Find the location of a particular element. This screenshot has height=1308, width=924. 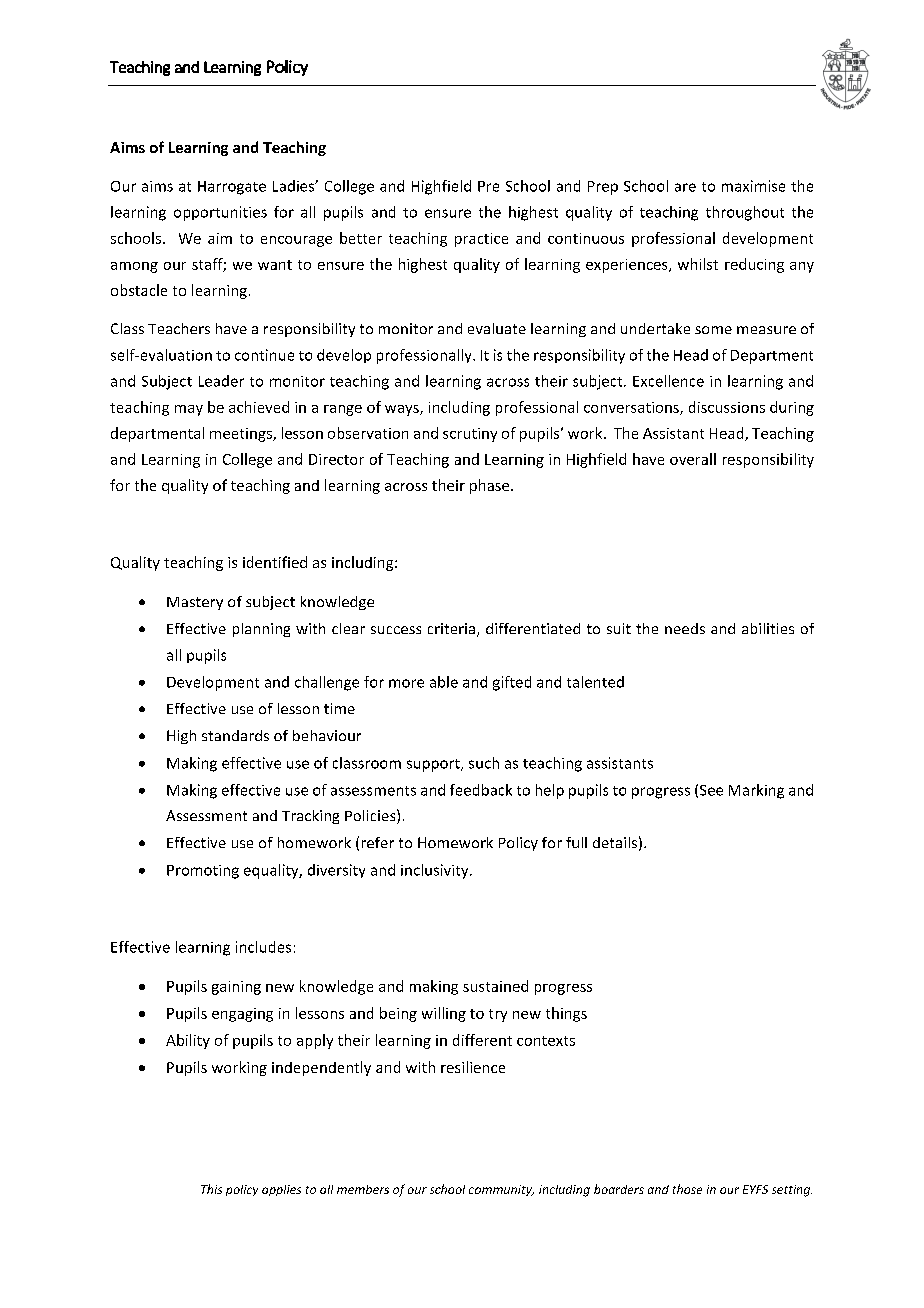

opportunities is located at coordinates (220, 213).
